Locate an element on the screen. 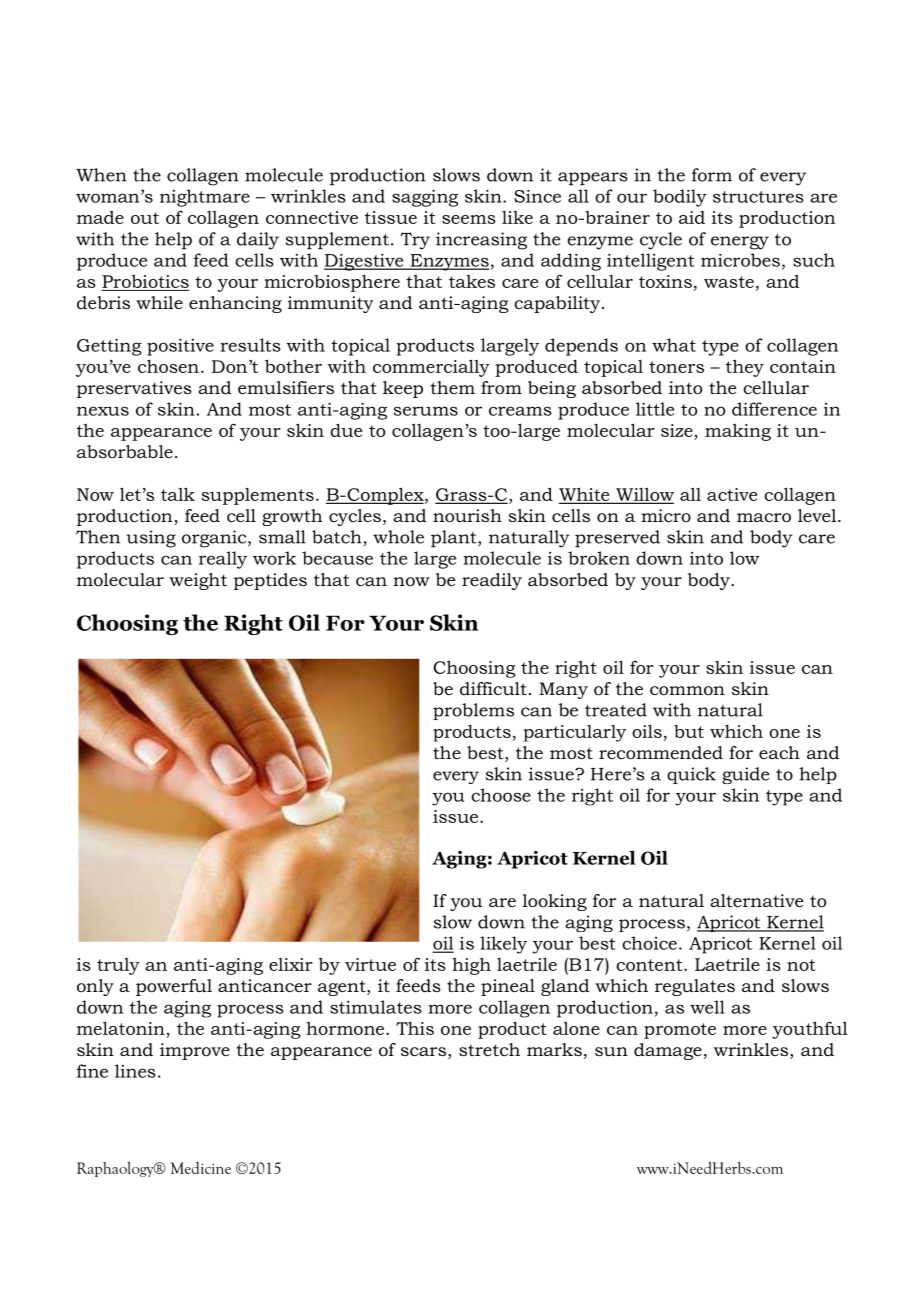  nightmare is located at coordinates (205, 198).
